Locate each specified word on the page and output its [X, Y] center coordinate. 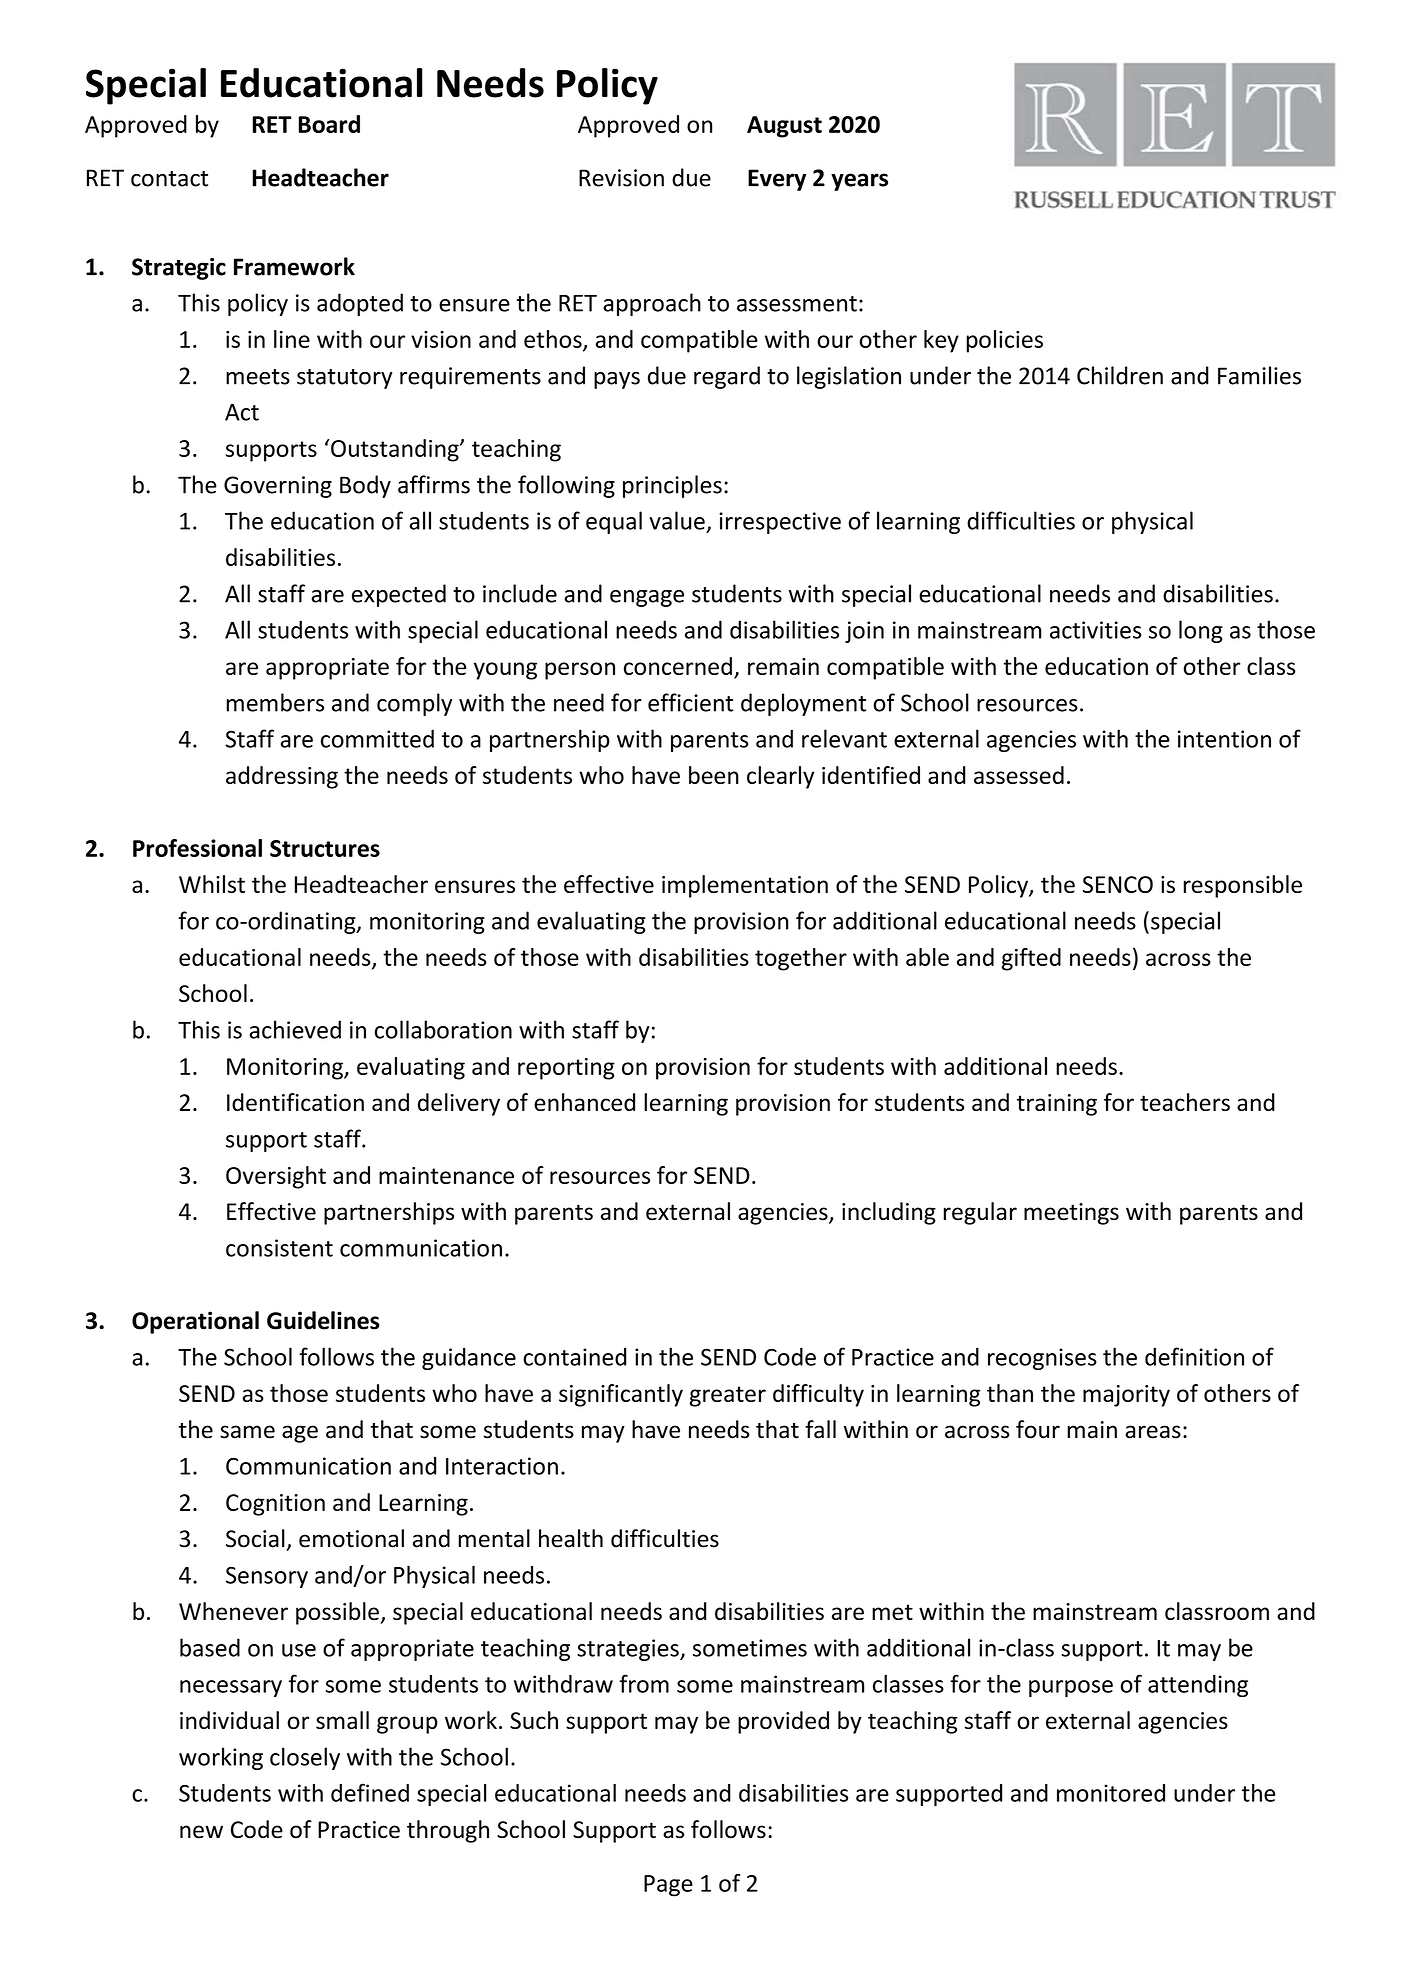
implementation [745, 886]
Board [329, 124]
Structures [325, 848]
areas [1153, 1432]
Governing [278, 487]
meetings [1071, 1214]
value [677, 520]
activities [1095, 630]
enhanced [584, 1102]
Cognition [275, 1505]
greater [728, 1396]
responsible [1243, 886]
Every [777, 180]
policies [1004, 341]
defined [370, 1792]
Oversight [276, 1177]
